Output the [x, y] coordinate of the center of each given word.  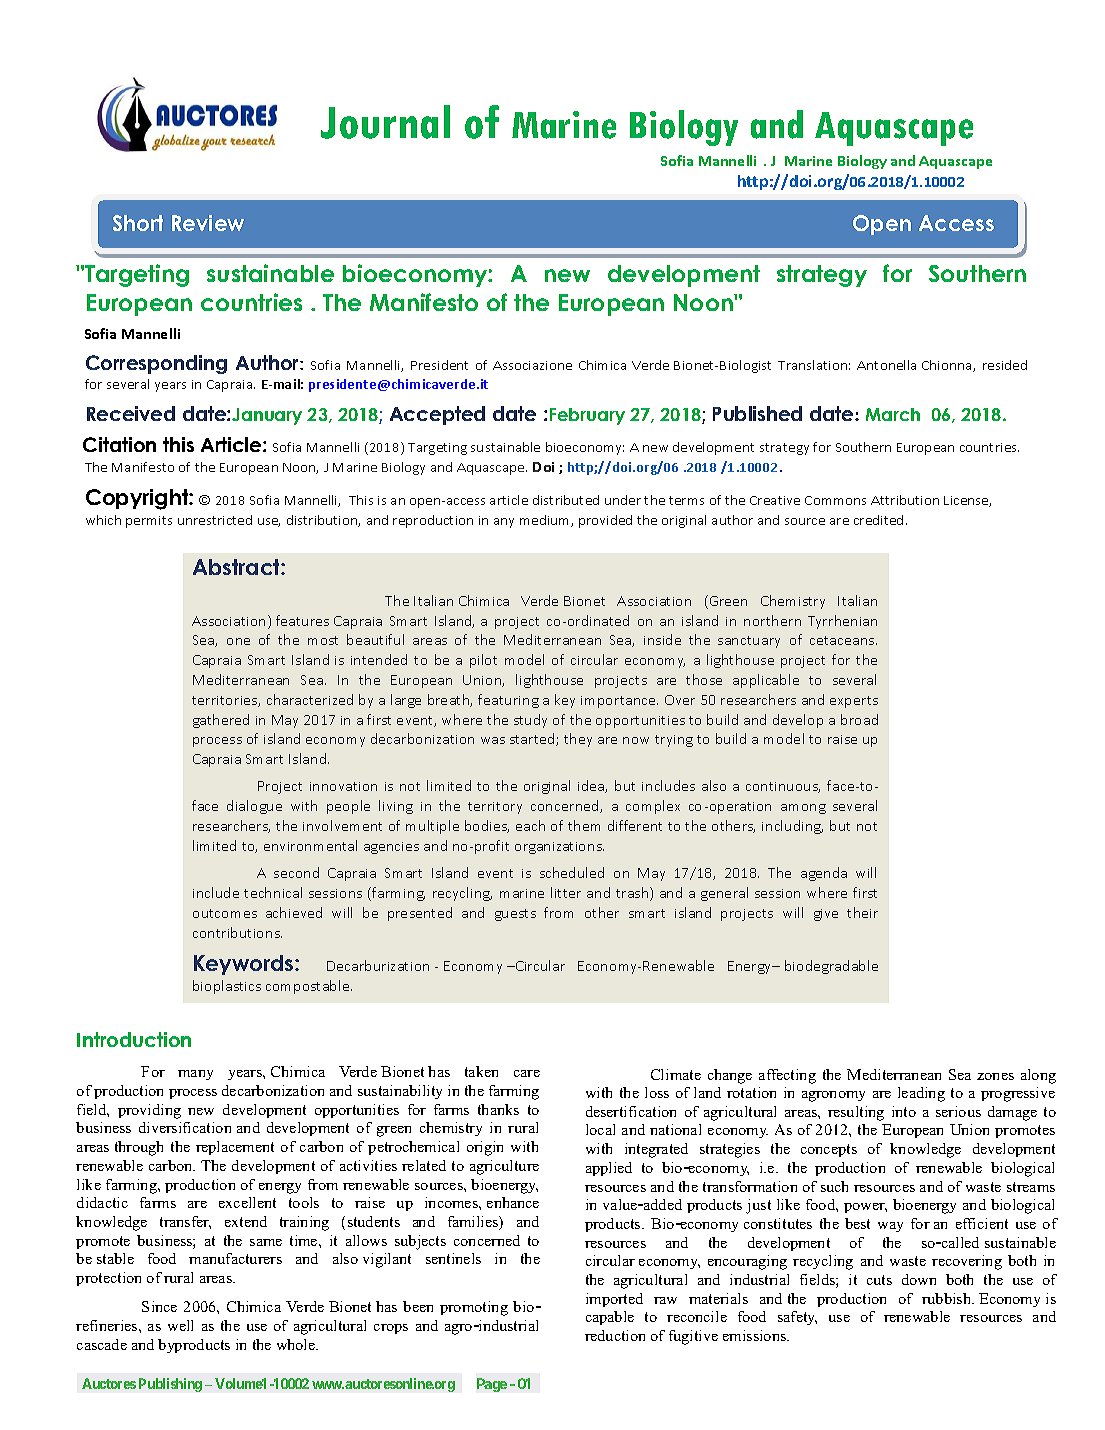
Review [208, 223]
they [578, 740]
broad [859, 719]
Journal [385, 122]
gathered [221, 721]
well [180, 1325]
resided [1005, 365]
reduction [615, 1335]
